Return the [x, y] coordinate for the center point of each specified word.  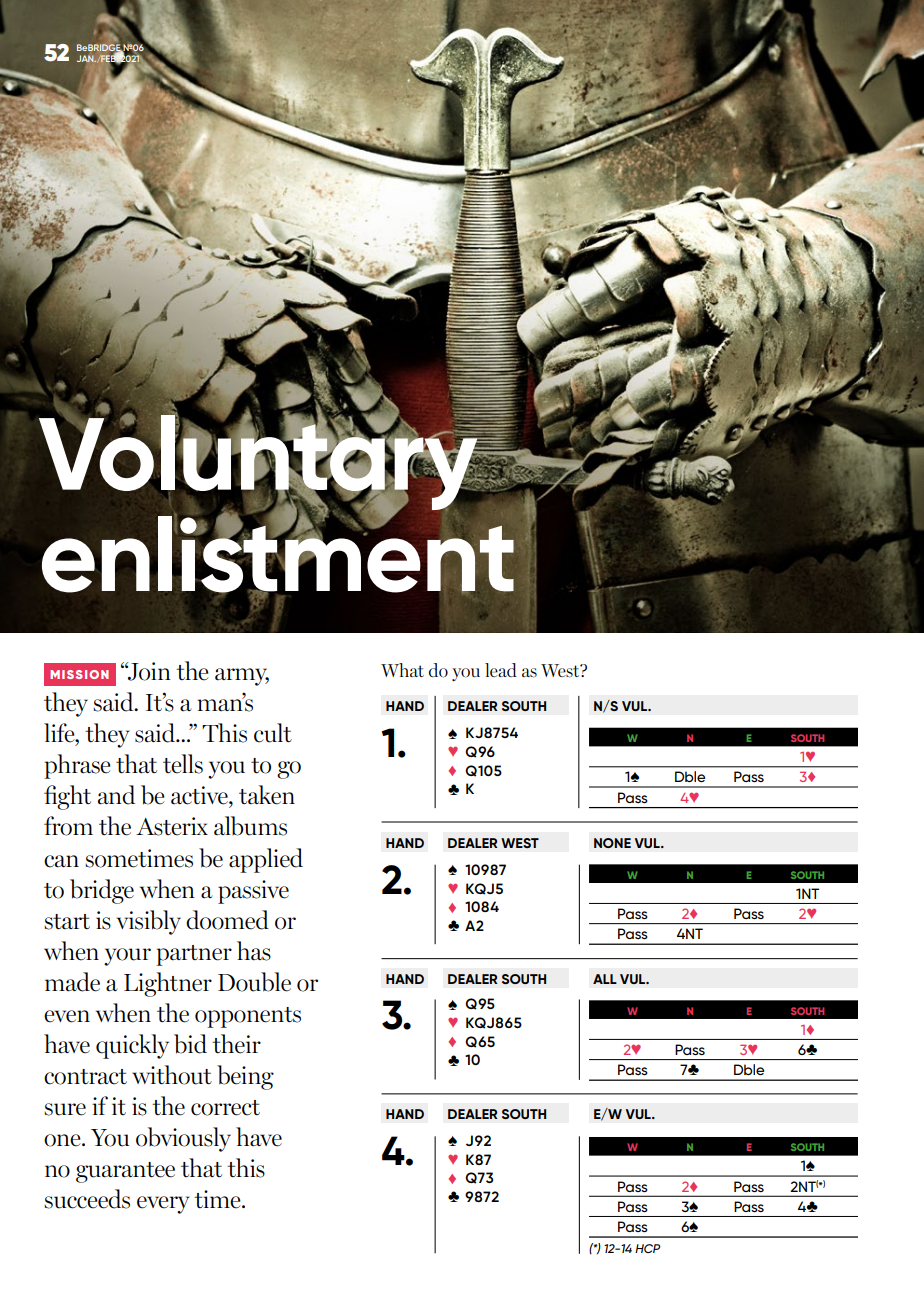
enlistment [279, 554]
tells [183, 764]
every [163, 1205]
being [245, 1077]
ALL [605, 979]
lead [501, 670]
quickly [132, 1046]
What [402, 670]
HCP [647, 1248]
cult [273, 733]
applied [266, 860]
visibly [149, 922]
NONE [612, 843]
